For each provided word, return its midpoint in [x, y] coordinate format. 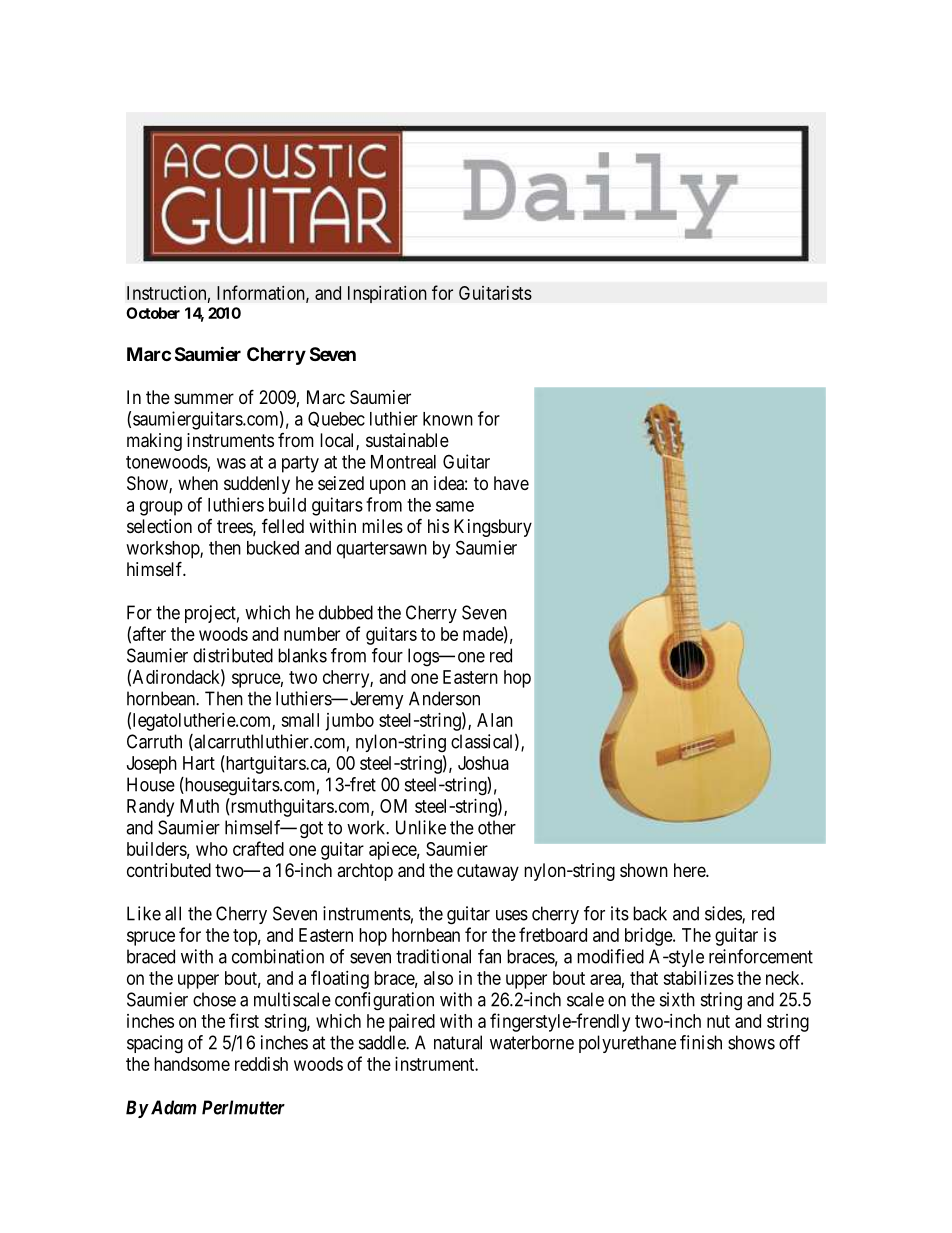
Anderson [444, 698]
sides [724, 914]
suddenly [257, 485]
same [455, 506]
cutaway [488, 872]
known [448, 419]
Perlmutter [243, 1107]
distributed [233, 655]
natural [458, 1042]
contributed [169, 870]
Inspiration [387, 294]
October [153, 313]
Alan [495, 720]
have [511, 483]
